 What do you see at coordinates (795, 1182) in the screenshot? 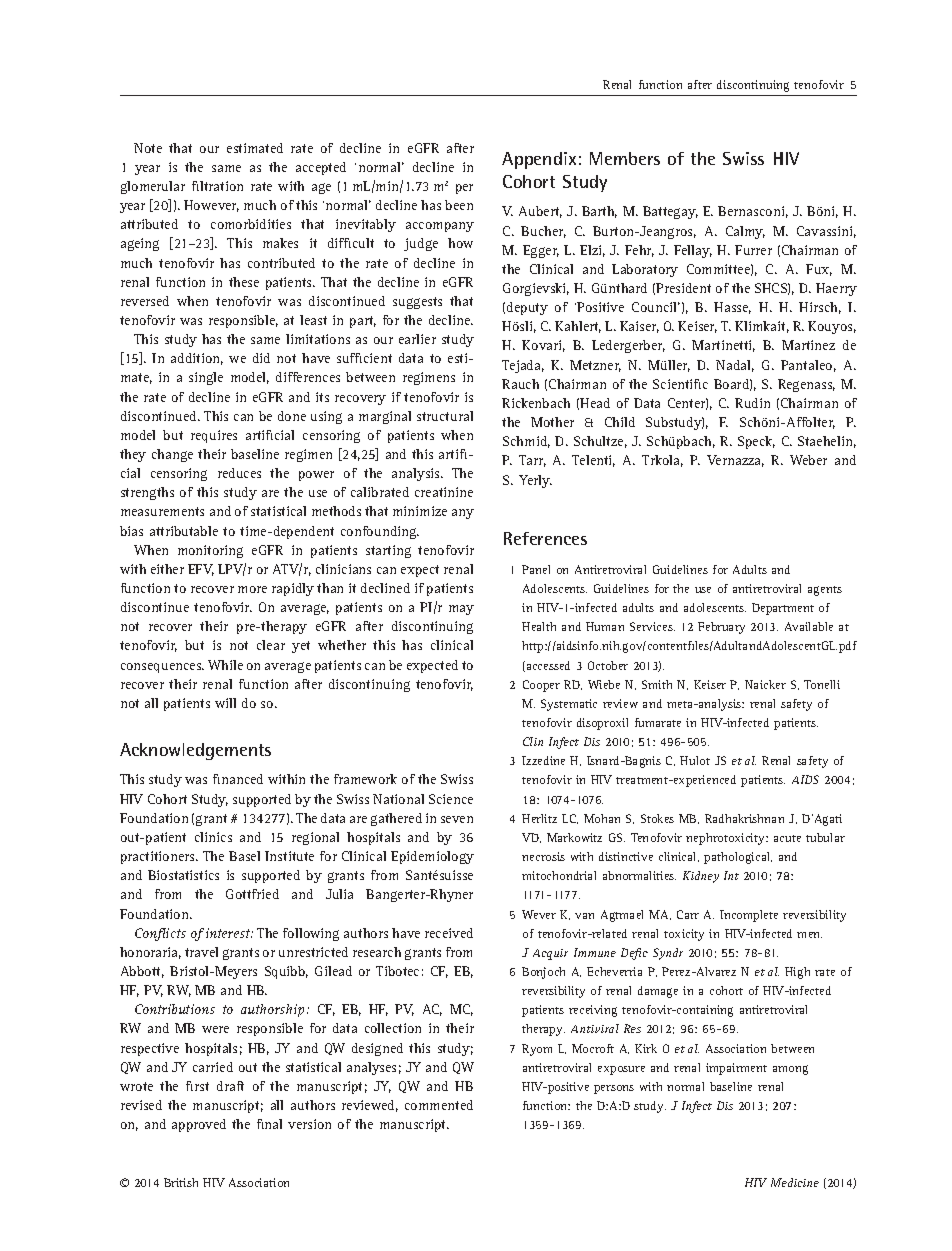
I see `Medicine` at bounding box center [795, 1182].
